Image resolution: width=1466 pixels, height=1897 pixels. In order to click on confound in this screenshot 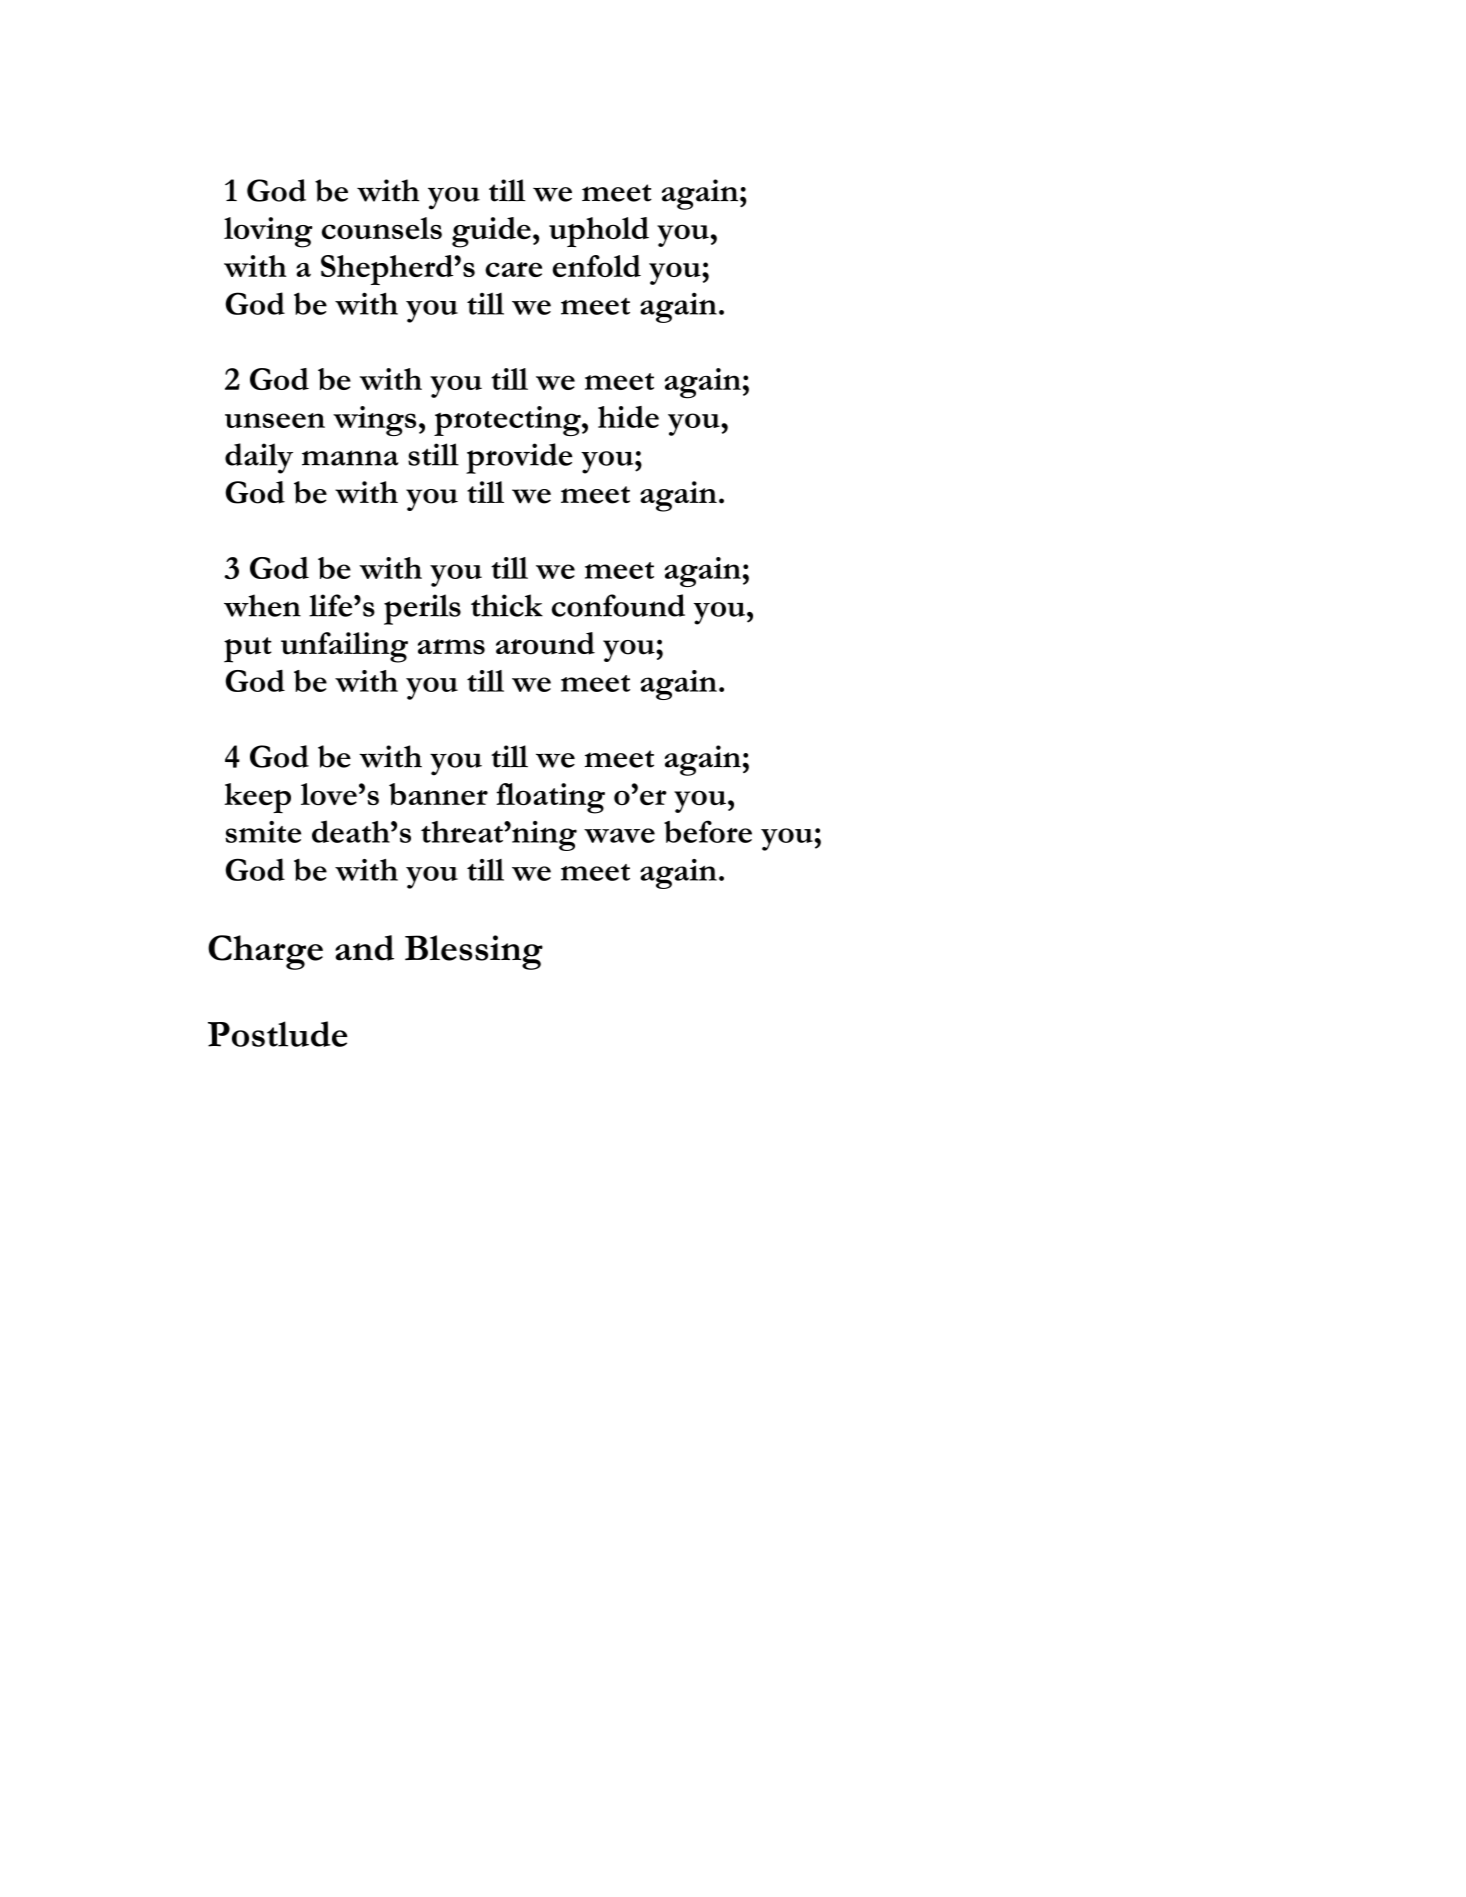, I will do `click(618, 605)`.
